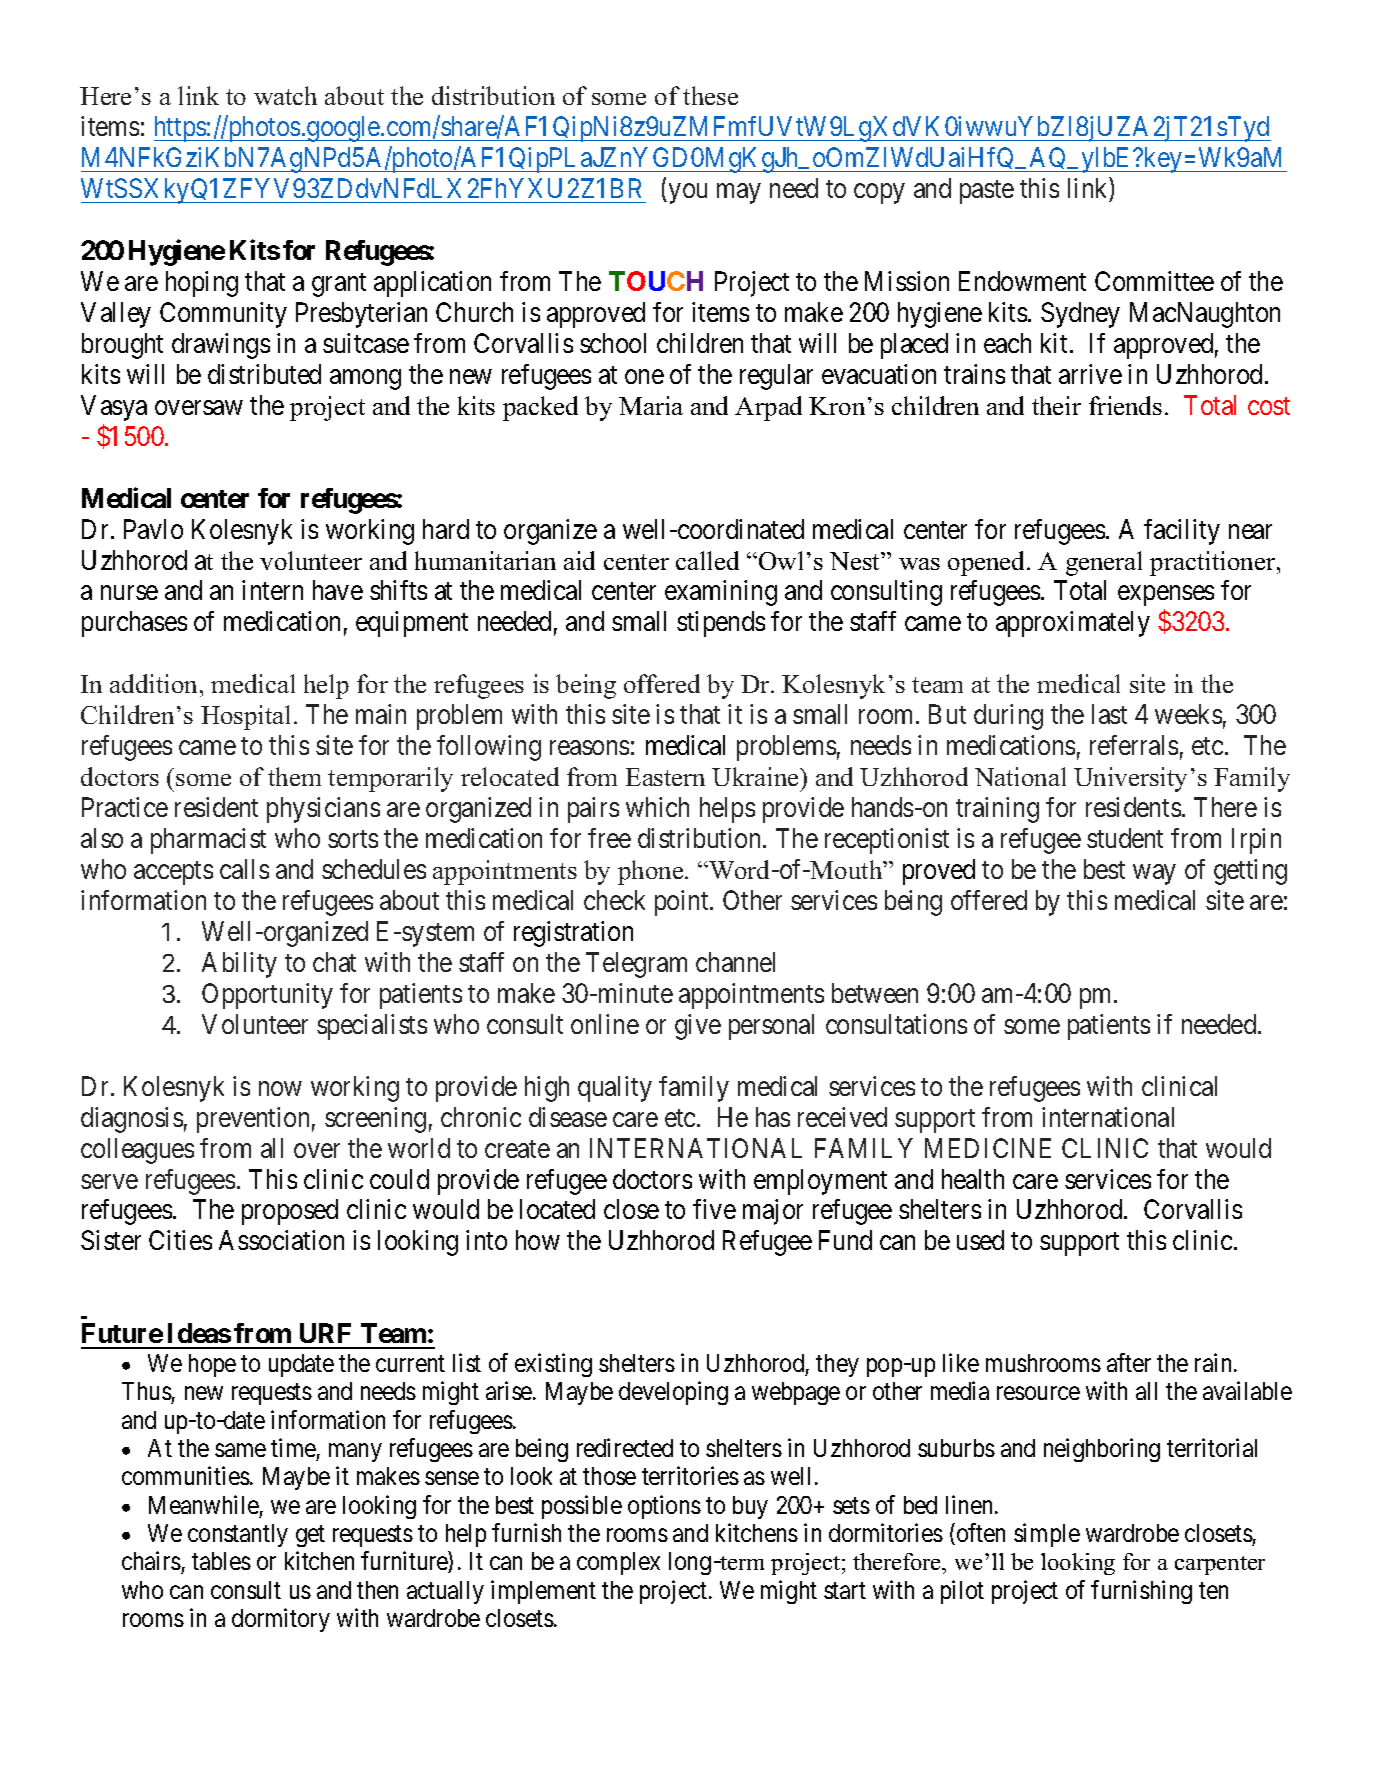 The height and width of the page is (1776, 1373). Describe the element at coordinates (338, 590) in the page. I see `have` at that location.
